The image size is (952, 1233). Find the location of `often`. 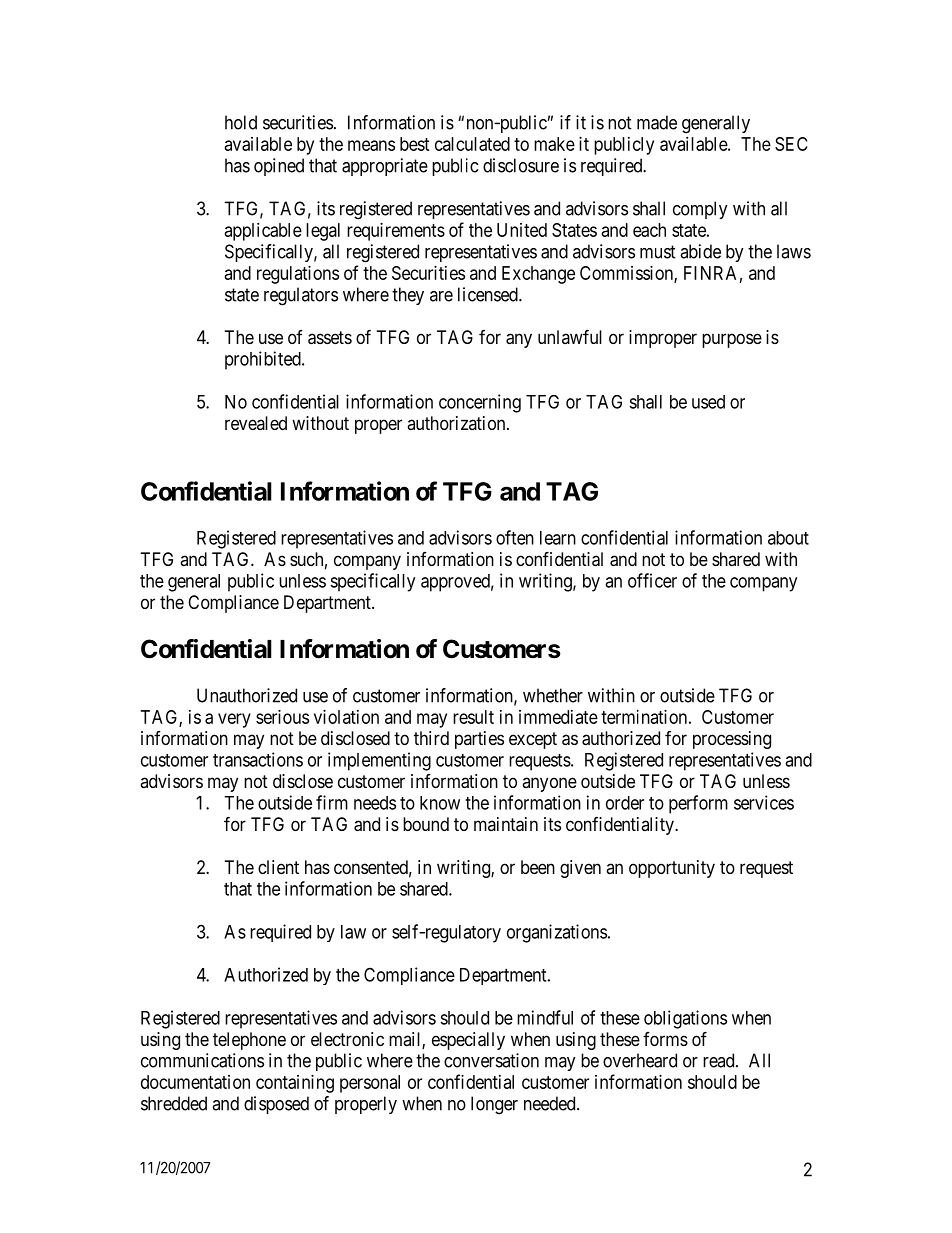

often is located at coordinates (515, 537).
